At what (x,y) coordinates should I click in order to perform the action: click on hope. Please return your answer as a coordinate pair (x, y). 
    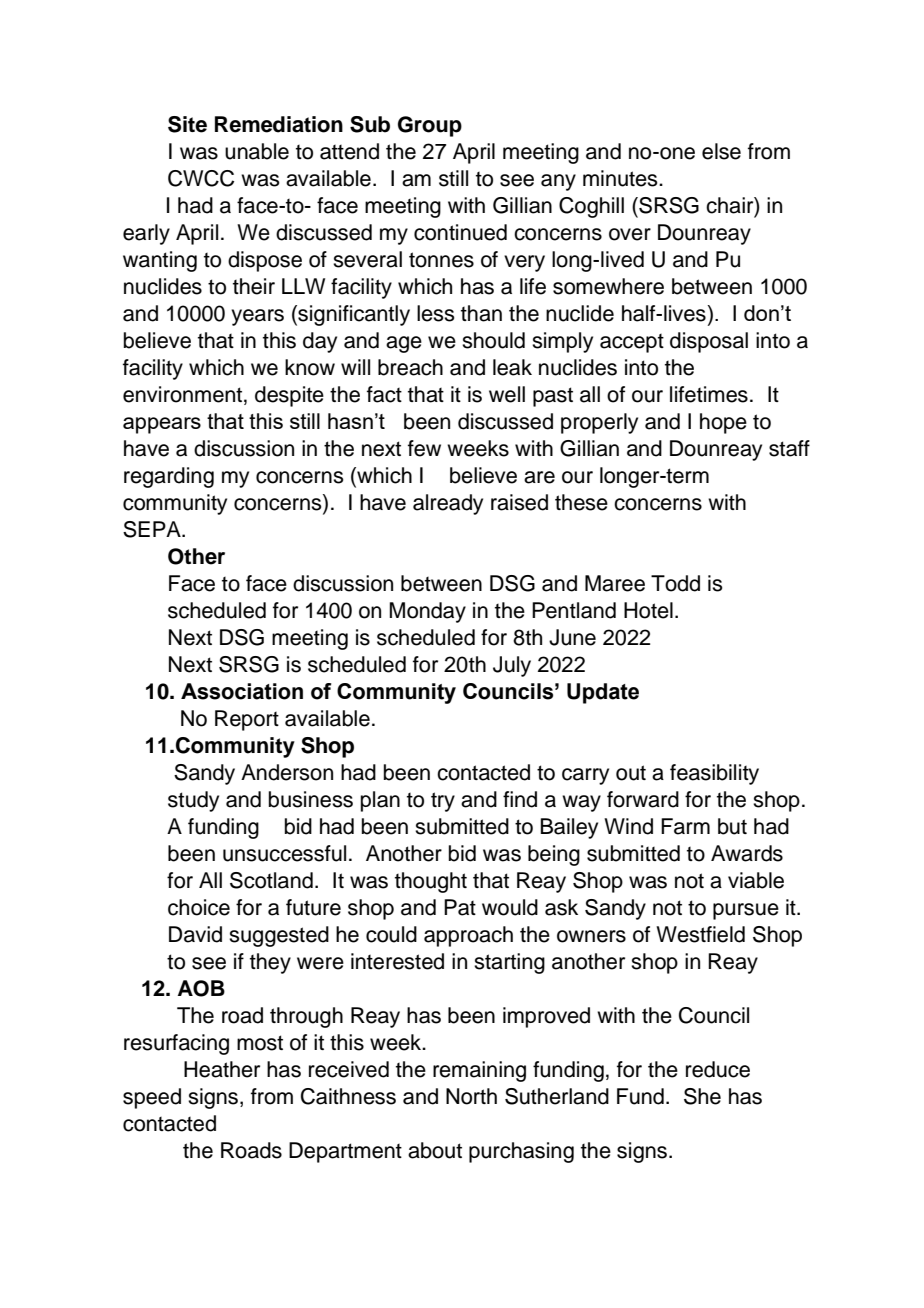
    Looking at the image, I should click on (723, 423).
